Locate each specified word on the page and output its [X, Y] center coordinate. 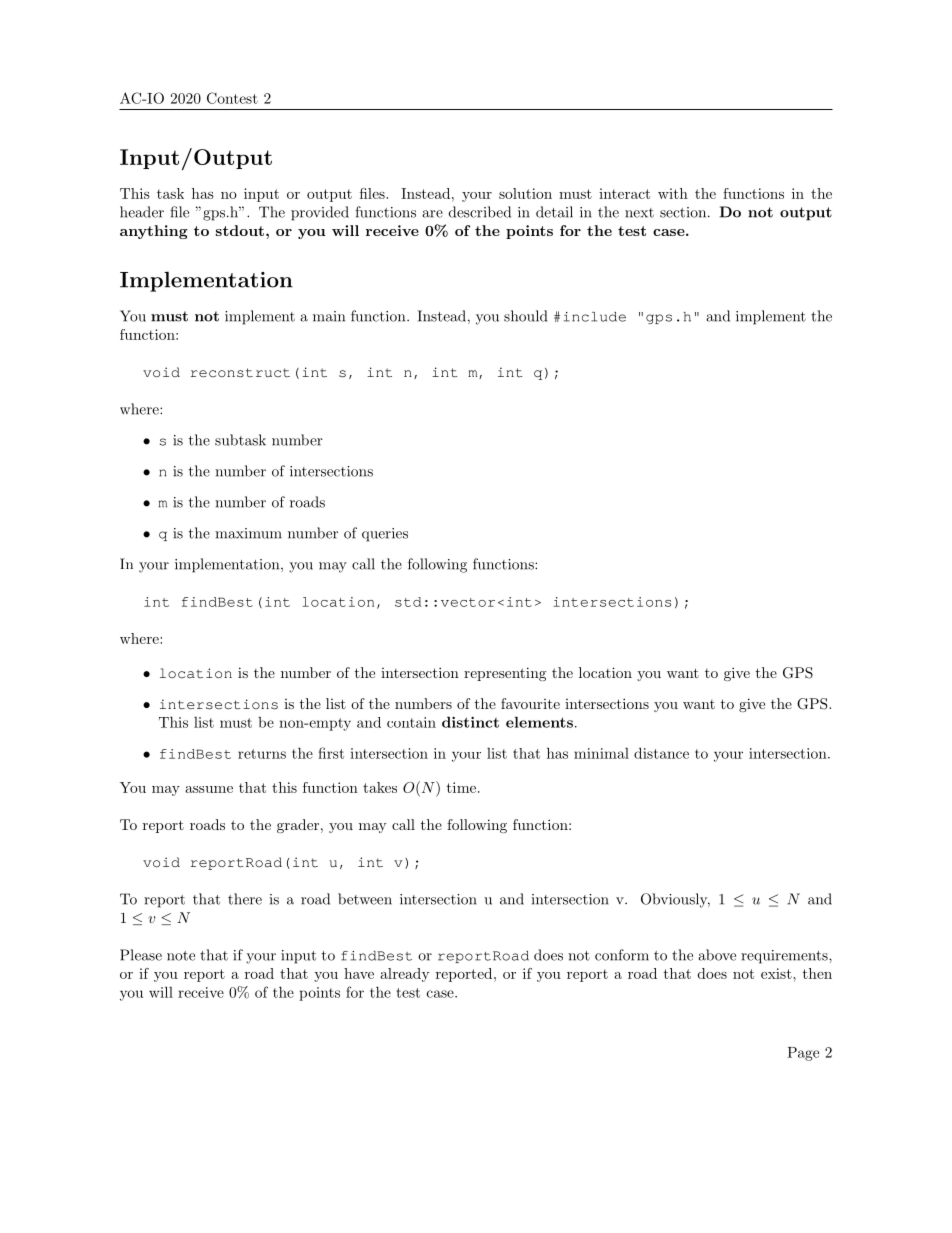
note [181, 956]
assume [209, 789]
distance [661, 753]
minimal [601, 753]
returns [262, 754]
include [595, 317]
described [480, 212]
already [405, 975]
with [673, 193]
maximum [248, 533]
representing [505, 674]
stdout [240, 230]
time [461, 787]
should [525, 316]
